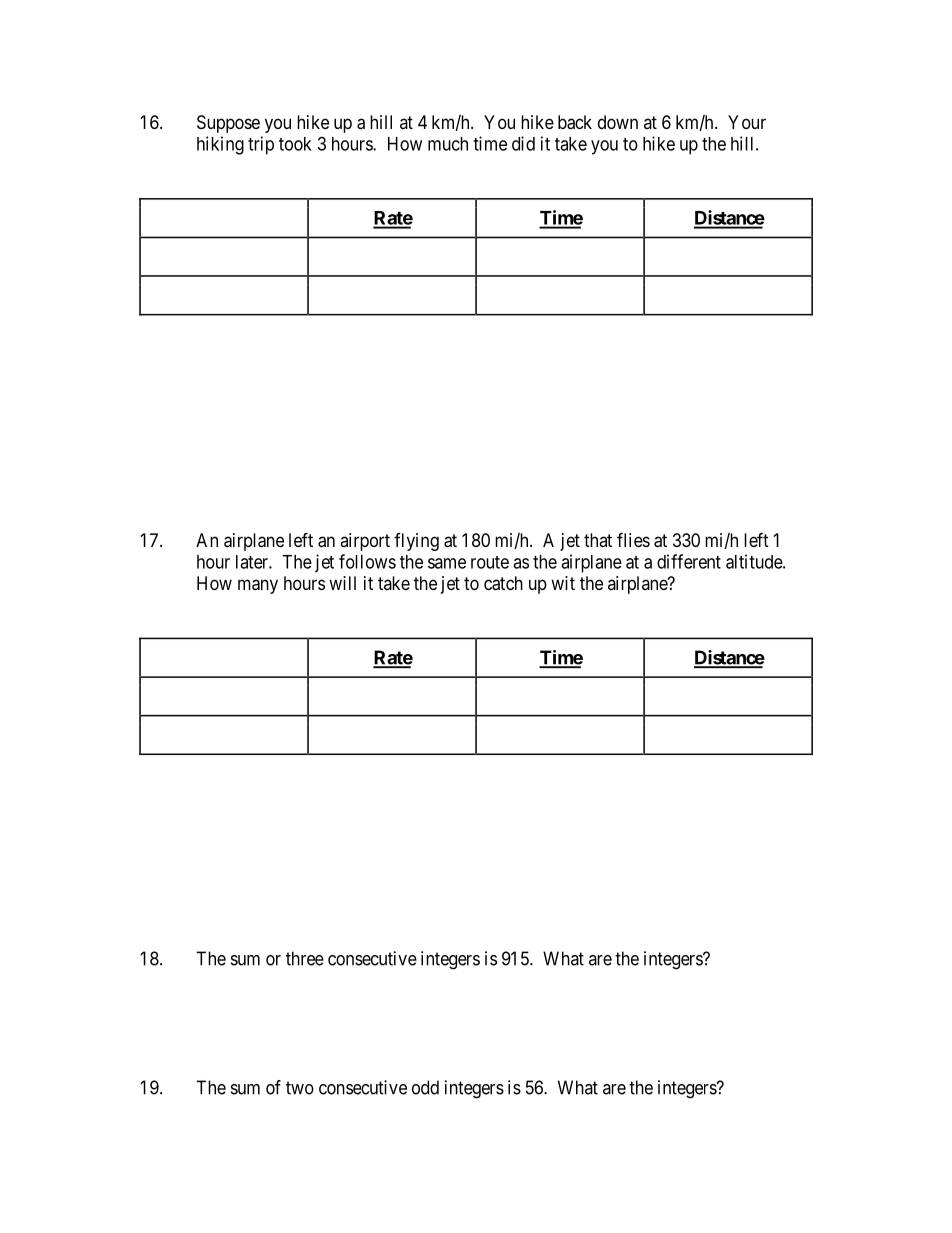 This screenshot has width=952, height=1233. What do you see at coordinates (633, 539) in the screenshot?
I see `flies` at bounding box center [633, 539].
